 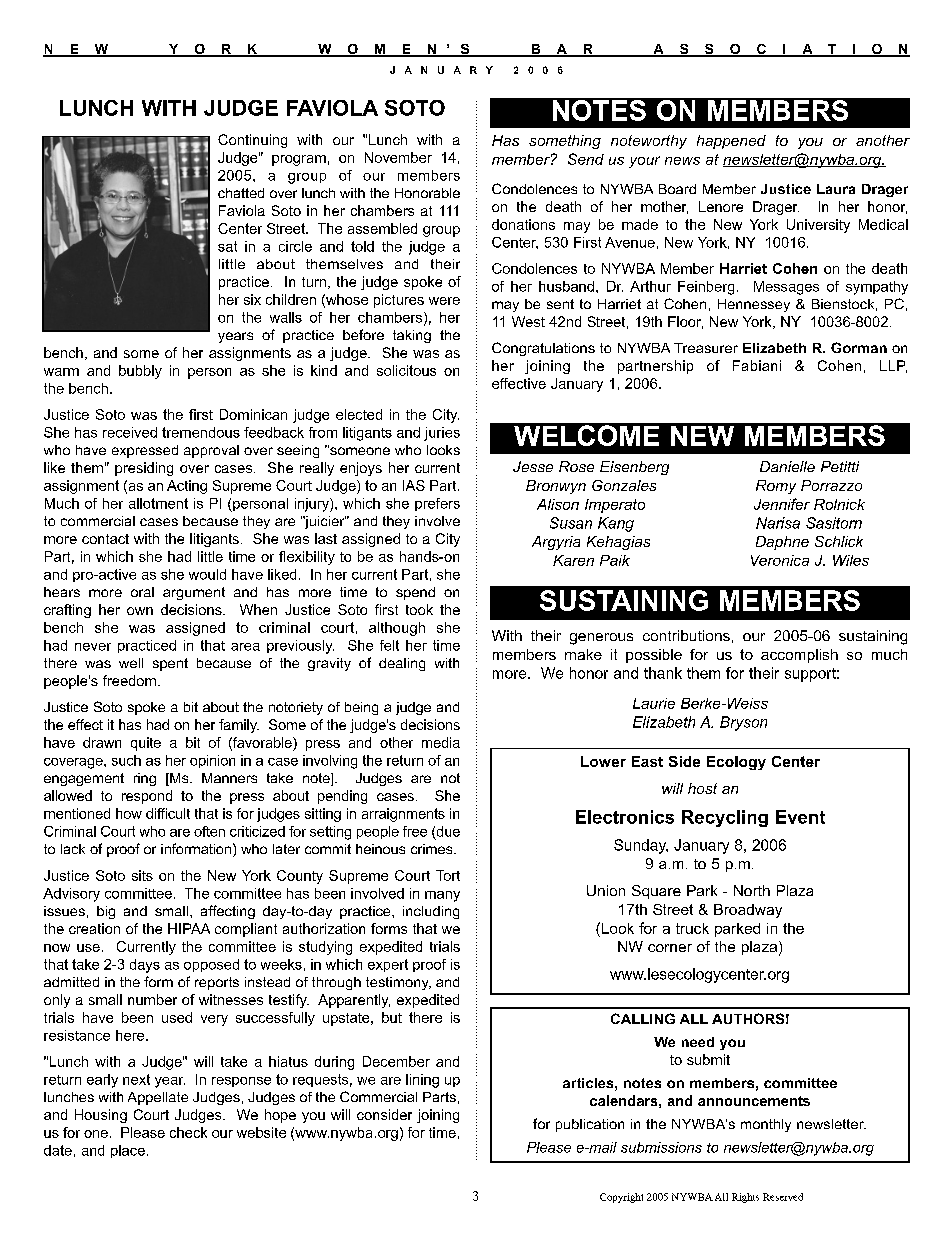 I want to click on Laura, so click(x=836, y=189).
